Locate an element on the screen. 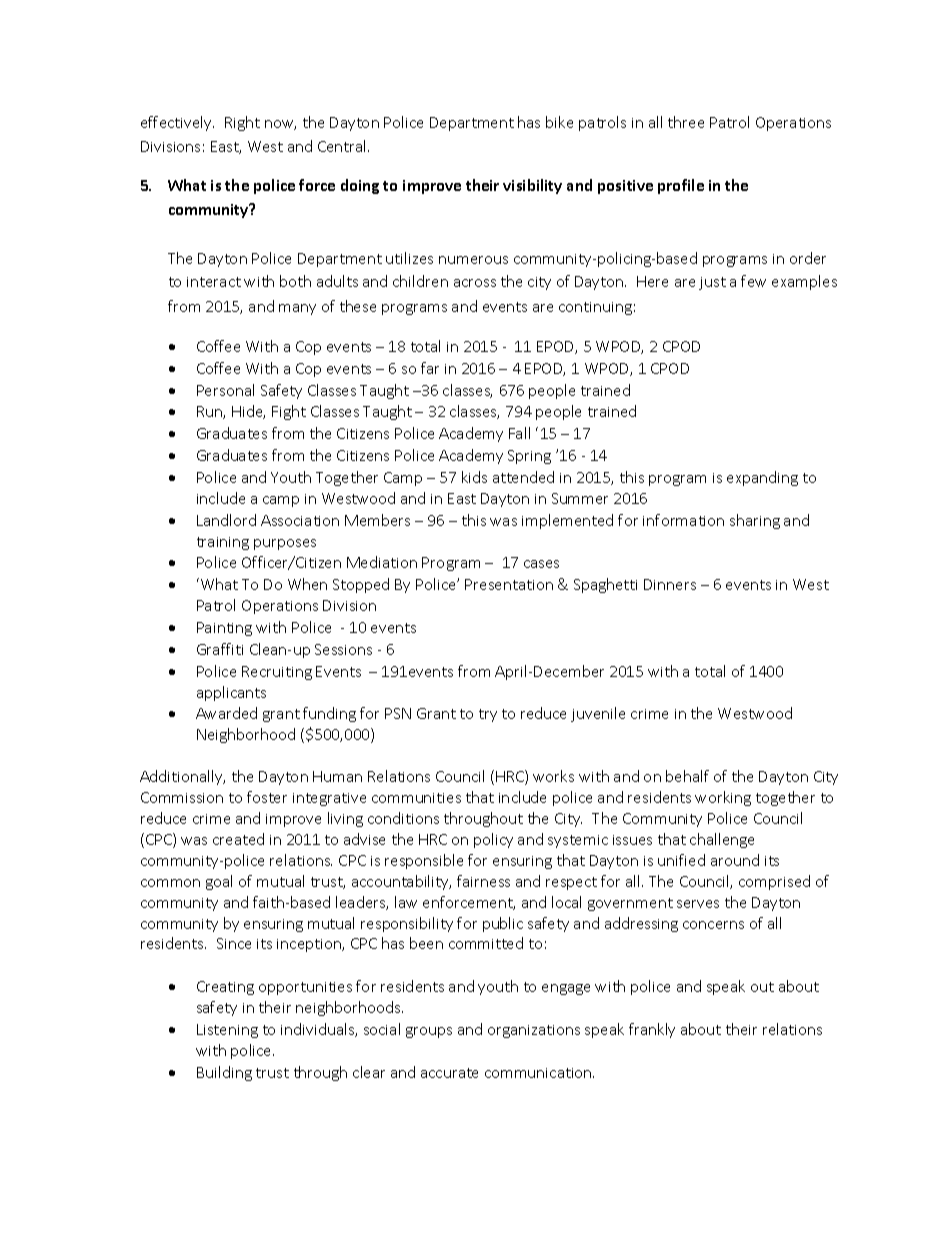  organizations is located at coordinates (534, 1031).
